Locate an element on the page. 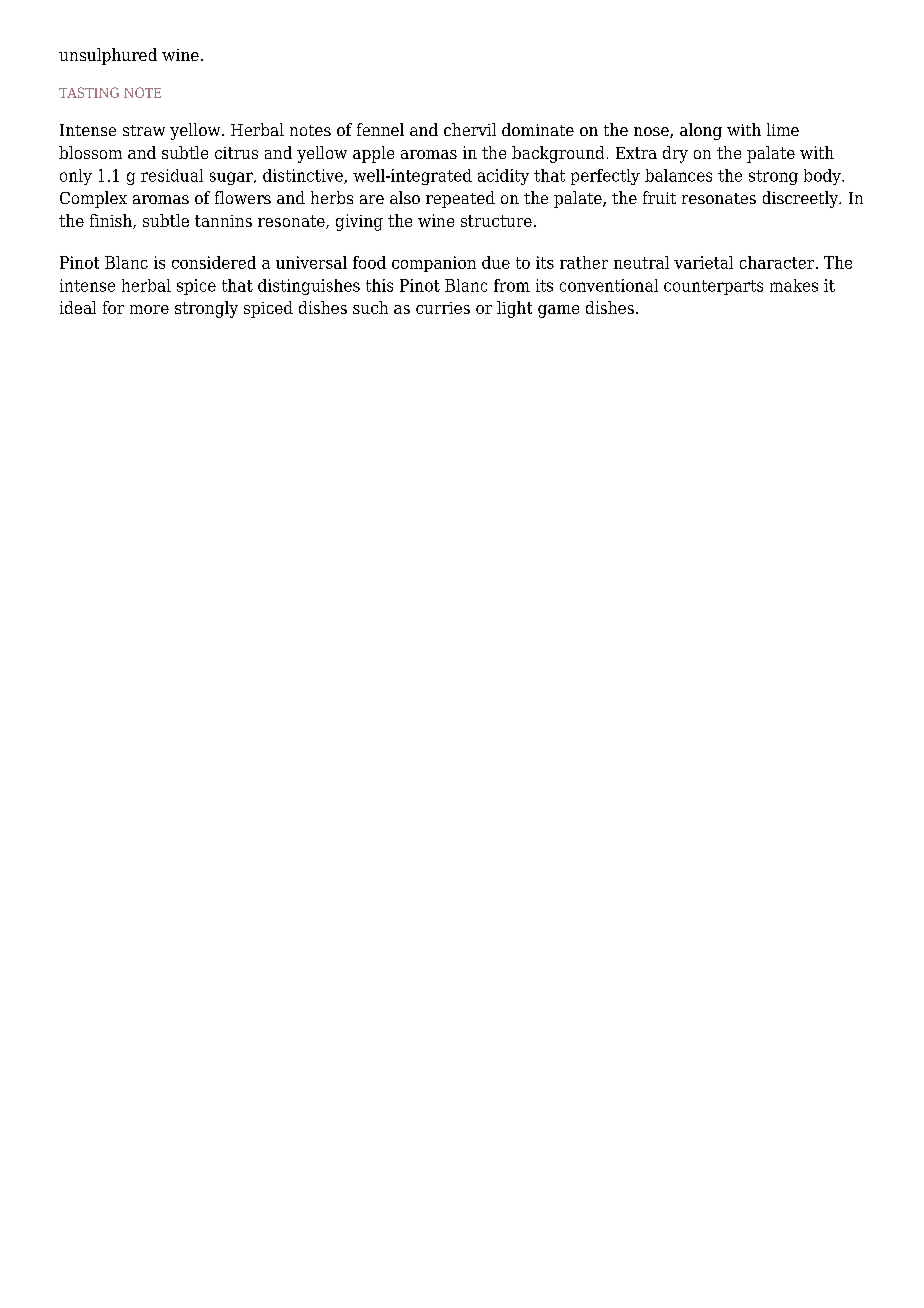  repeated is located at coordinates (460, 199).
